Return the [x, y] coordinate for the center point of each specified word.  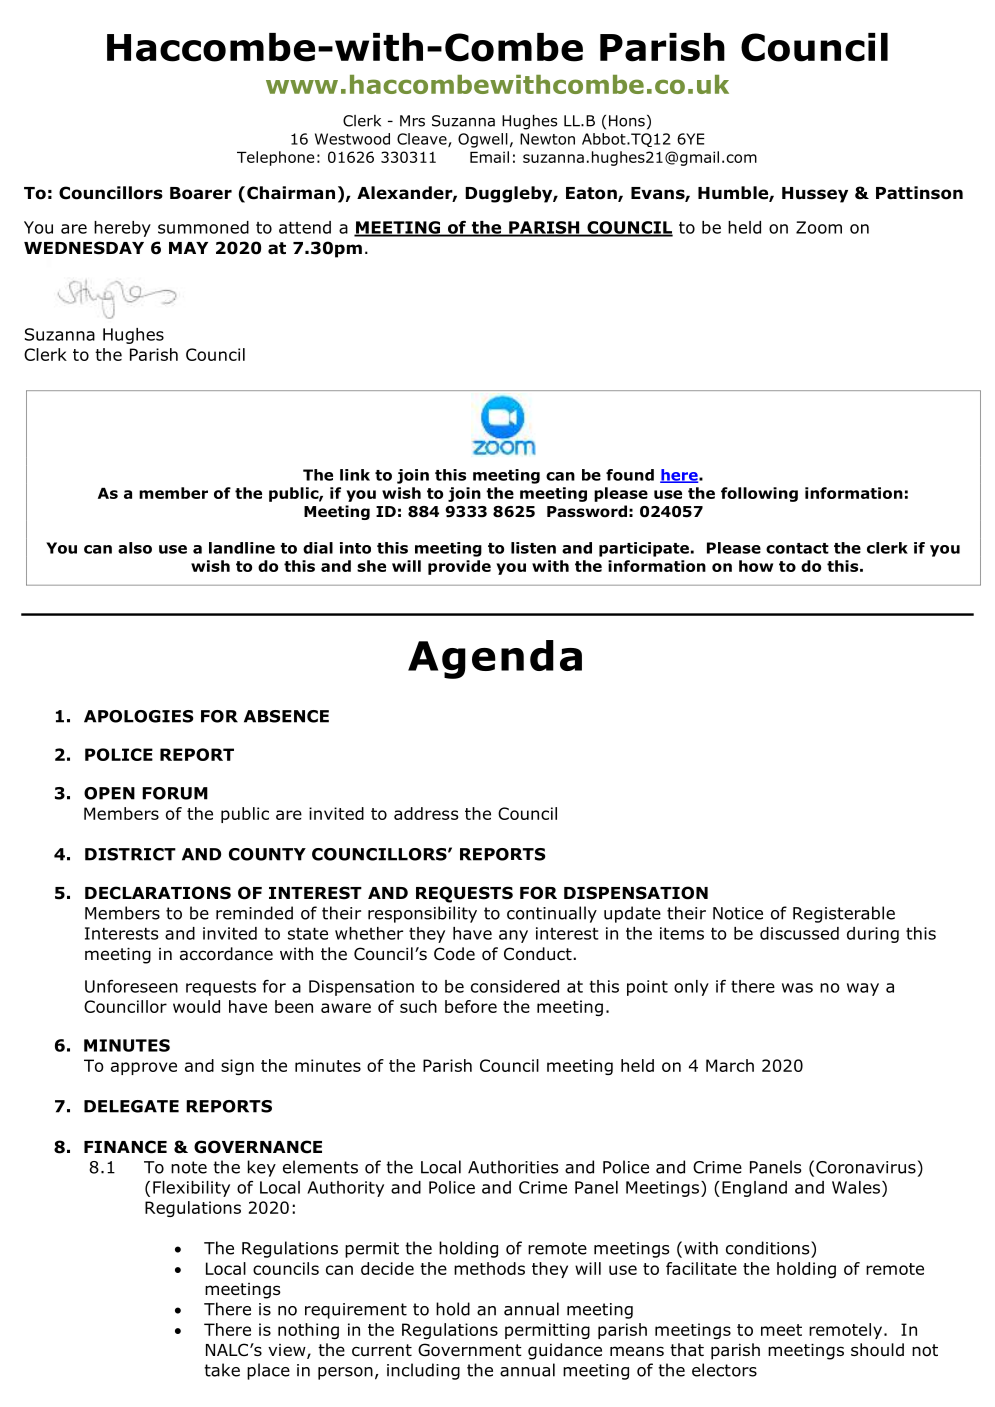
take [222, 1370]
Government [470, 1350]
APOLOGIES [139, 716]
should [877, 1350]
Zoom [819, 227]
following [759, 494]
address [426, 813]
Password [587, 511]
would [196, 1006]
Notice [738, 913]
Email [489, 157]
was [797, 988]
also [135, 548]
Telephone [275, 158]
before [471, 1006]
